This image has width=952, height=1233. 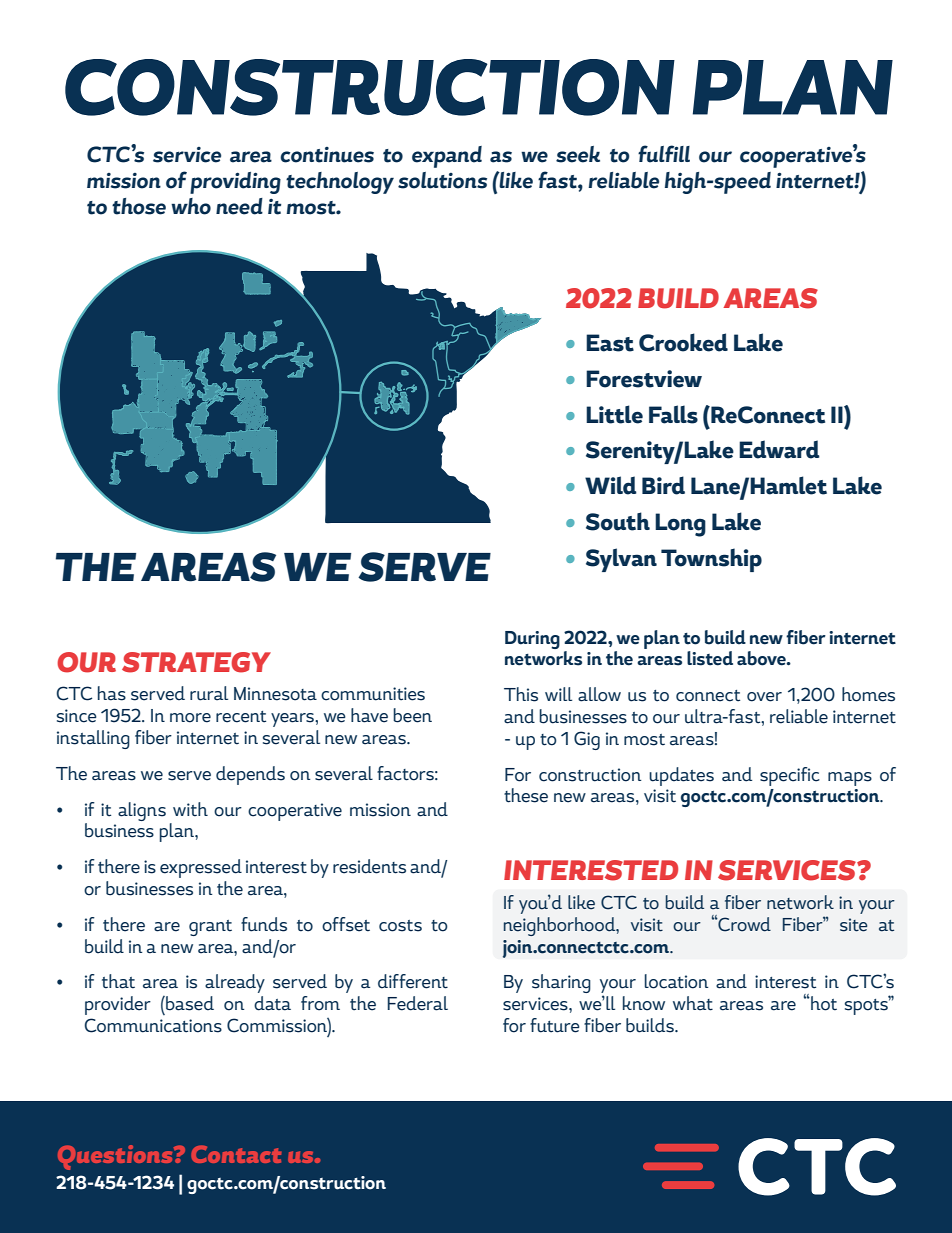 I want to click on During, so click(x=532, y=640).
